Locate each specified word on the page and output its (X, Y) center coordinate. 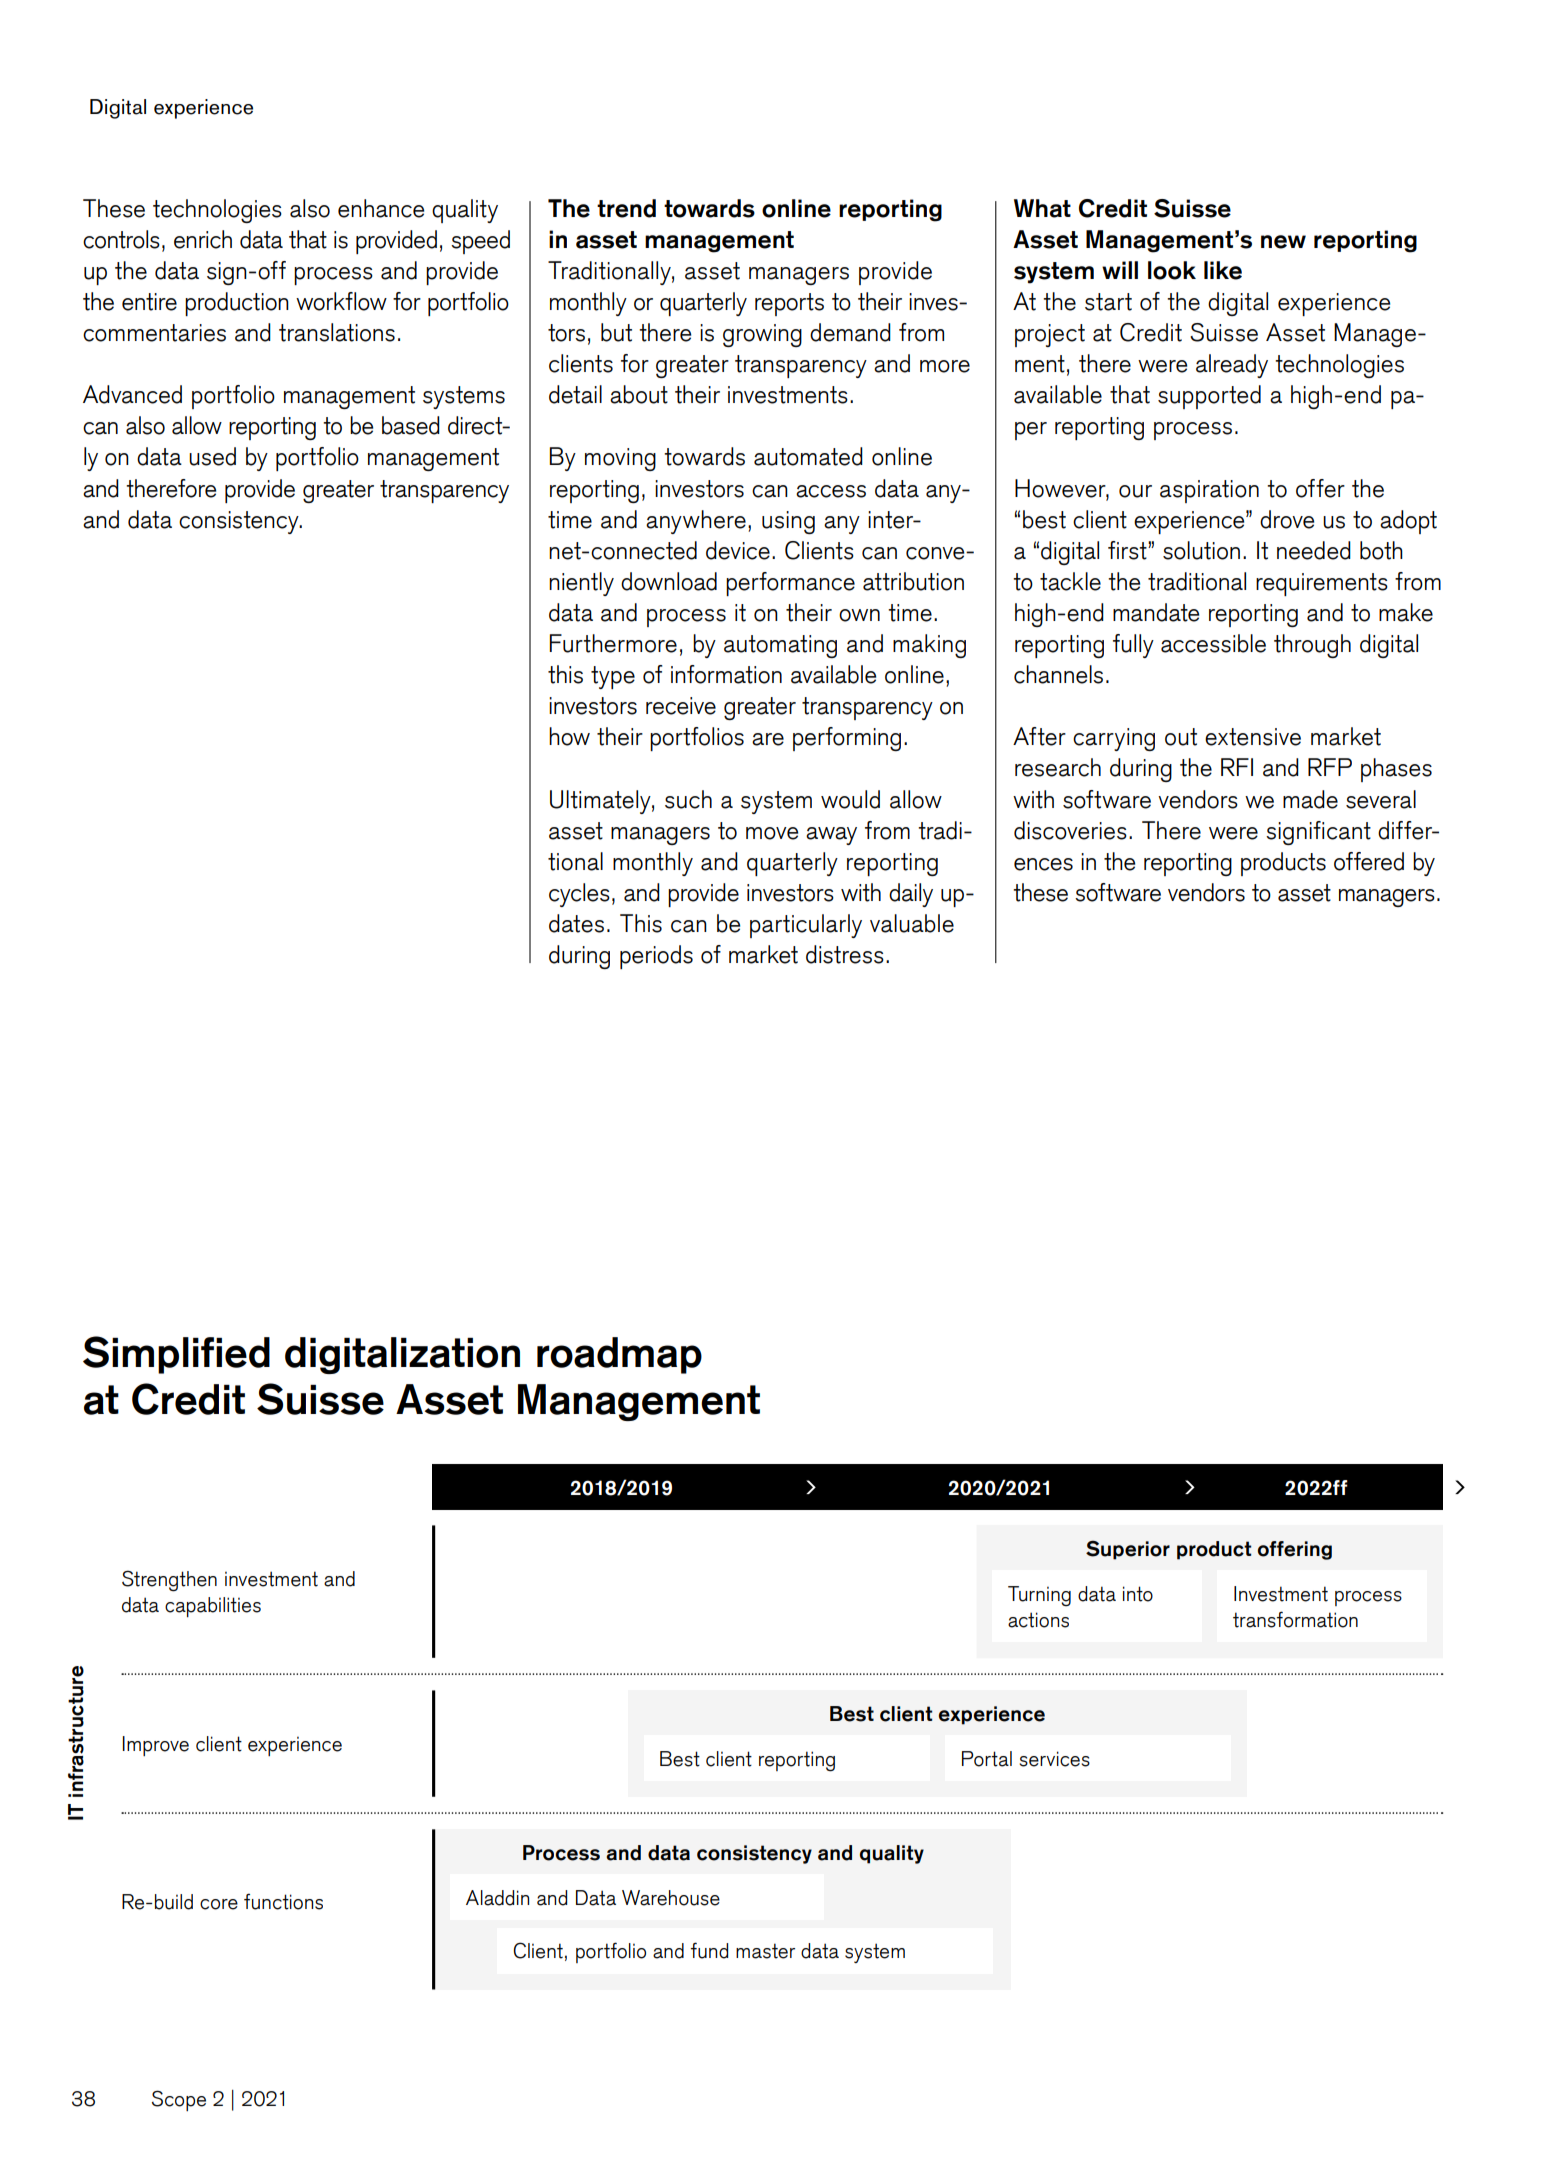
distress (845, 954)
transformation (1295, 1619)
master (765, 1951)
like (1223, 270)
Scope (179, 2100)
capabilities (213, 1607)
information (726, 674)
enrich (203, 239)
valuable (912, 923)
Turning (1039, 1596)
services (1054, 1759)
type (613, 677)
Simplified (176, 1355)
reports (789, 304)
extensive (1253, 737)
